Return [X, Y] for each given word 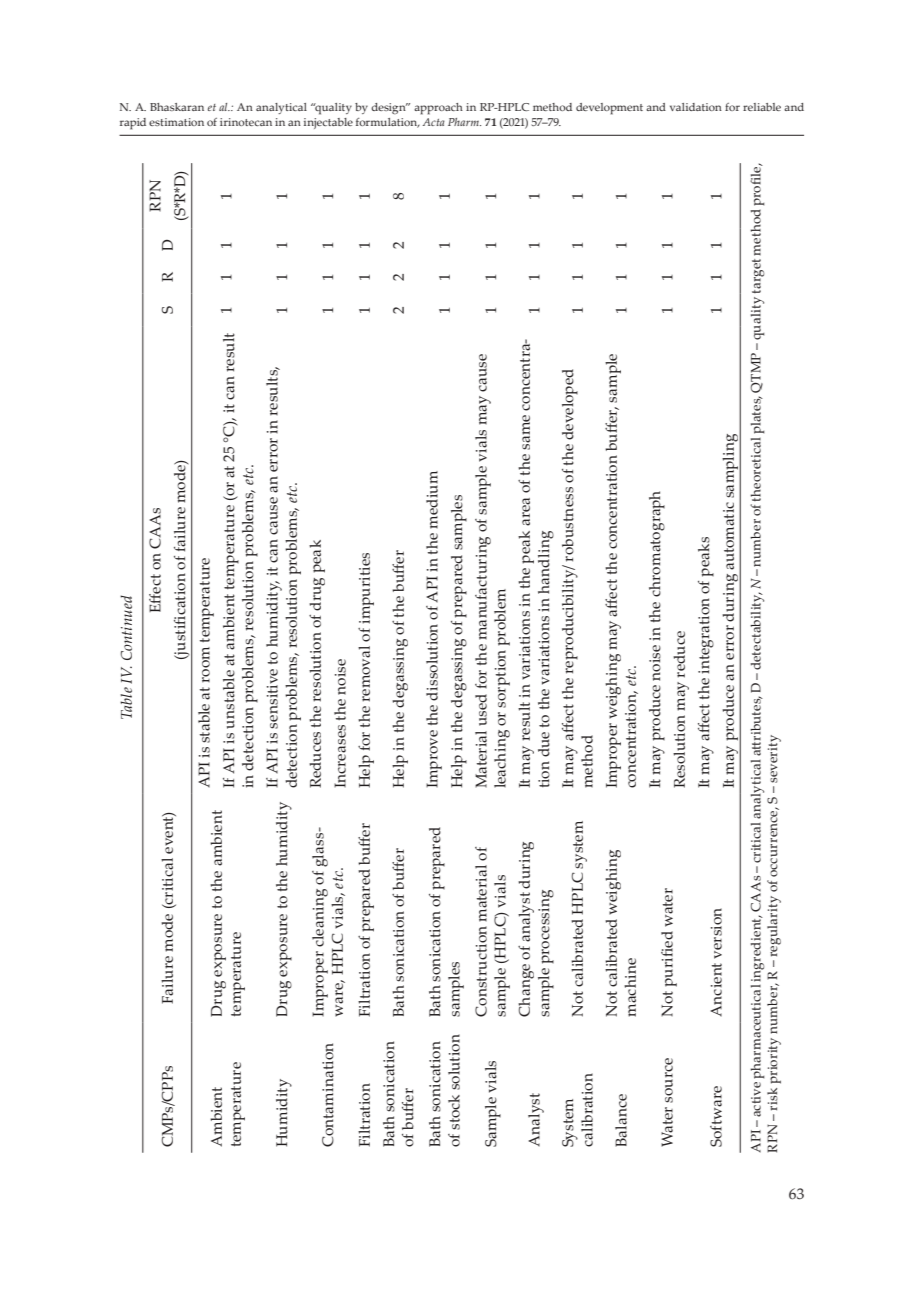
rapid [133, 124]
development [609, 109]
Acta [434, 122]
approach [438, 109]
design [389, 109]
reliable [762, 107]
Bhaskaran [177, 107]
